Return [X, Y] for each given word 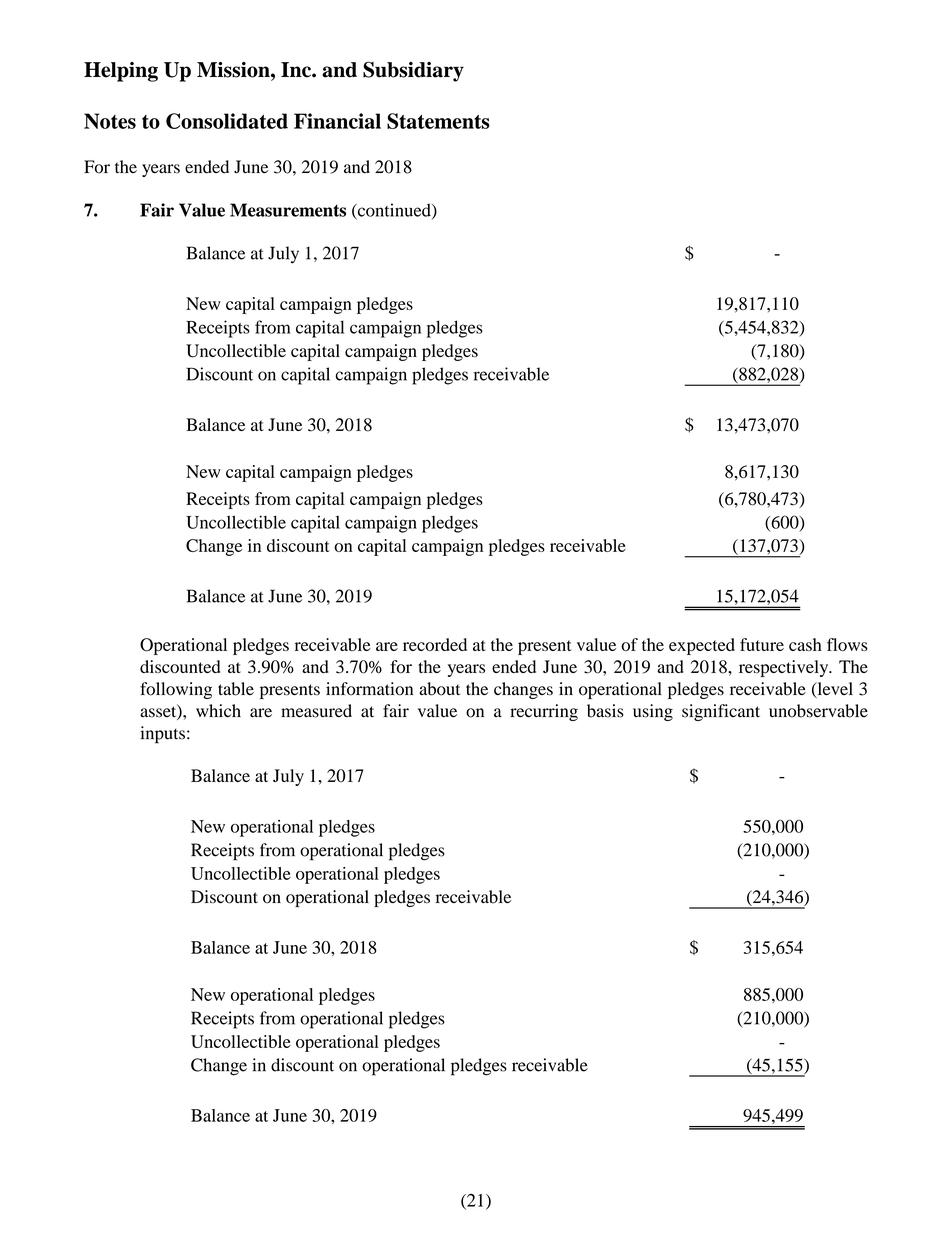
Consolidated [227, 121]
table [236, 689]
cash [805, 644]
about [439, 689]
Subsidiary [413, 71]
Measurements [288, 210]
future [762, 644]
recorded [435, 644]
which [218, 711]
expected [702, 646]
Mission [234, 70]
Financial [337, 121]
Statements [438, 121]
